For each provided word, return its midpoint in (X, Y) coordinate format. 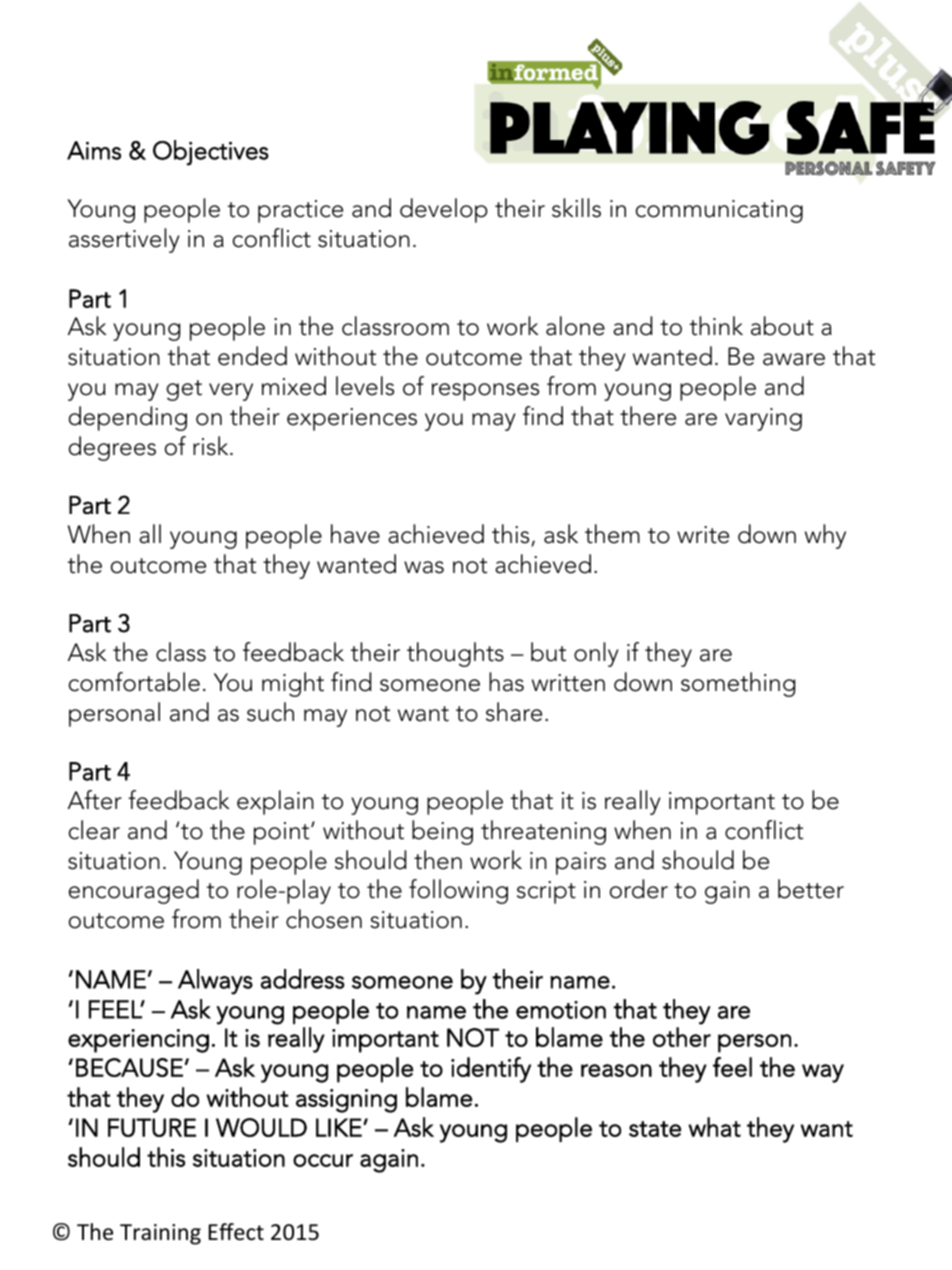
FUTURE (152, 1127)
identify (491, 1070)
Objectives (211, 153)
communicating (719, 211)
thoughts (455, 654)
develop (444, 210)
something (738, 684)
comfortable (134, 682)
